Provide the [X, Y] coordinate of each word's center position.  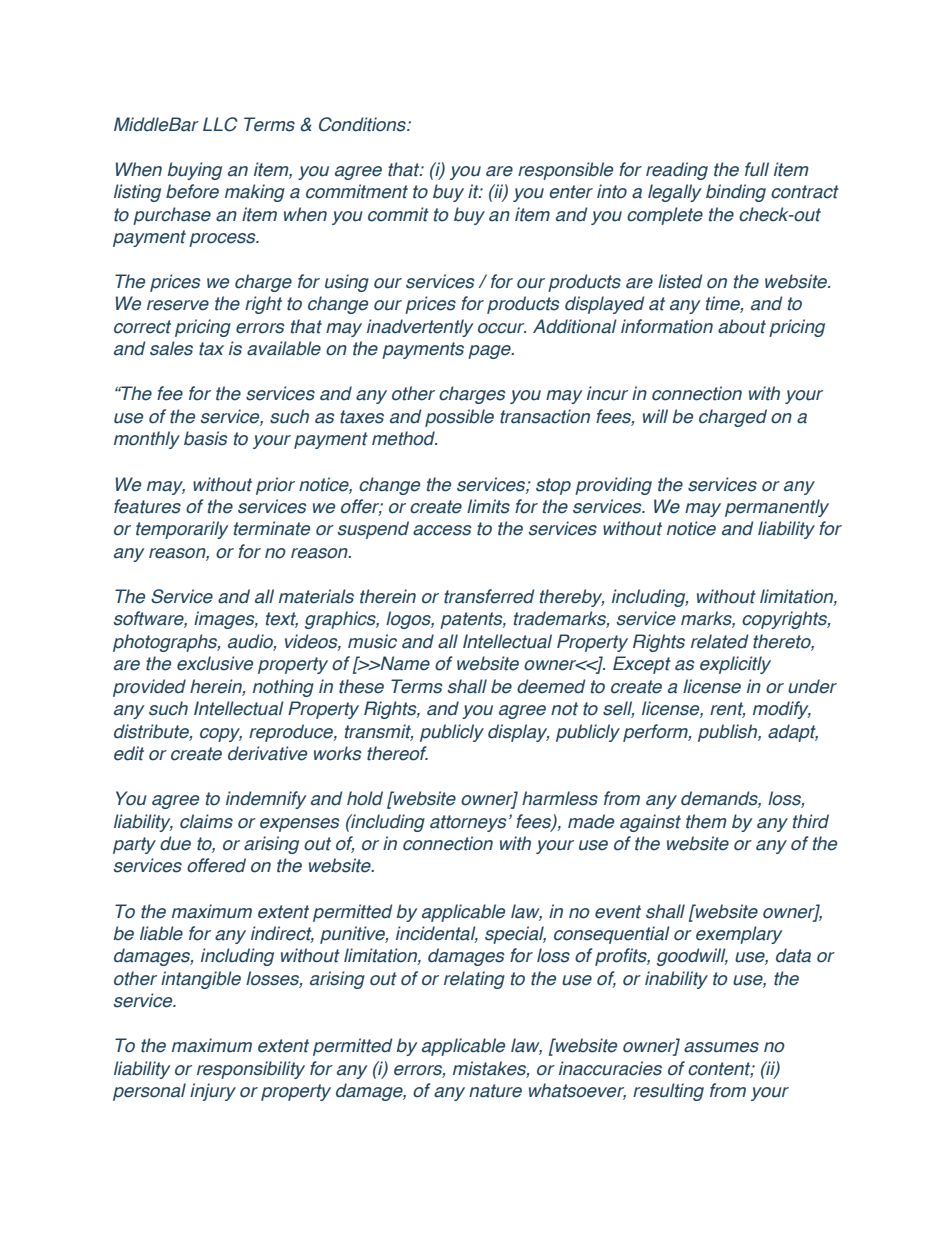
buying [195, 171]
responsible [565, 171]
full [757, 169]
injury [213, 1092]
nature [495, 1091]
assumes [721, 1047]
